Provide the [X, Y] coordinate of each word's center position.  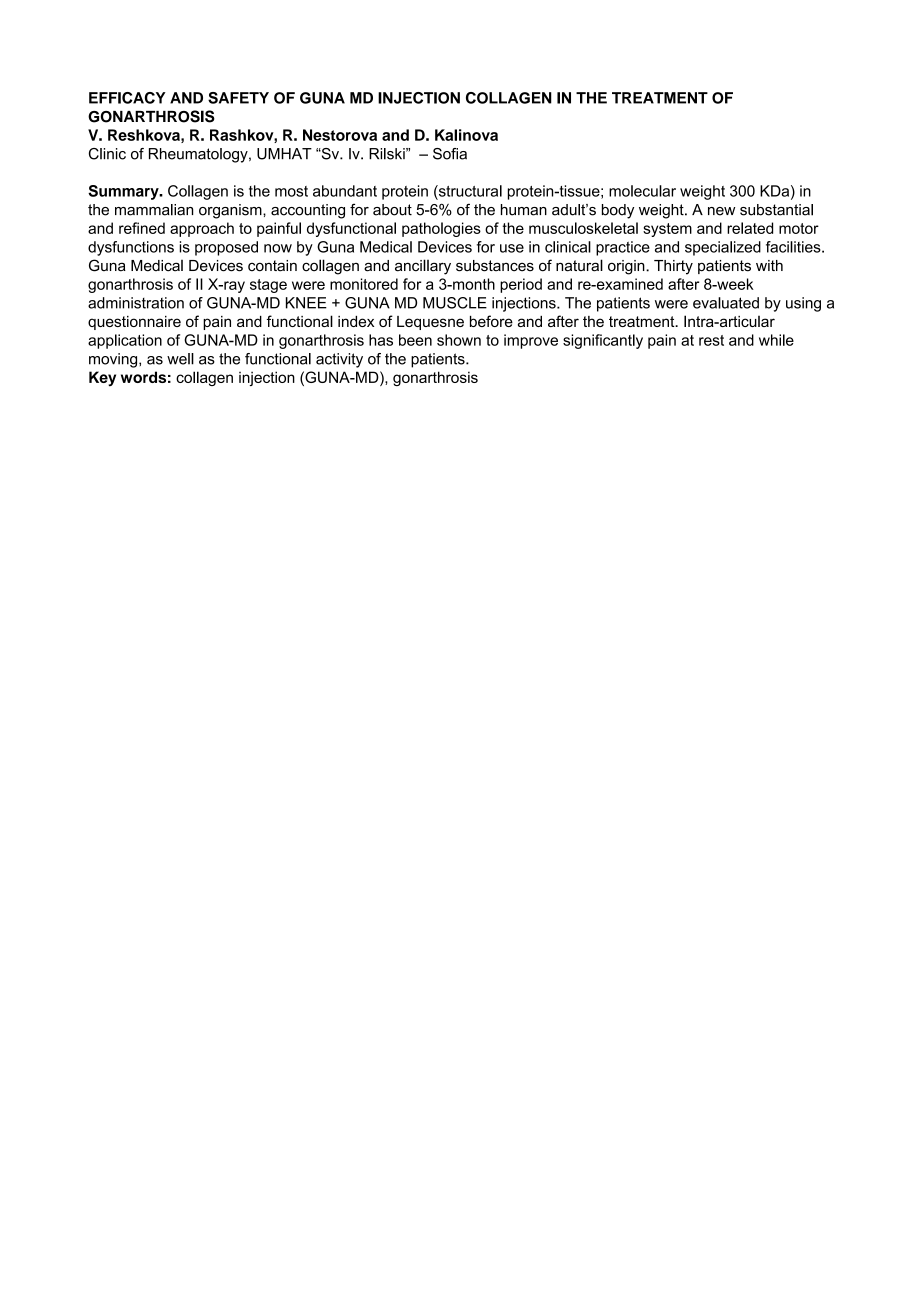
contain [272, 266]
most [291, 191]
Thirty [673, 267]
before [491, 321]
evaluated [726, 303]
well [180, 359]
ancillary [423, 267]
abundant [345, 191]
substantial [776, 210]
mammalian [154, 210]
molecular [642, 191]
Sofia [450, 154]
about [392, 210]
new [721, 211]
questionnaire [134, 323]
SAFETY [238, 98]
